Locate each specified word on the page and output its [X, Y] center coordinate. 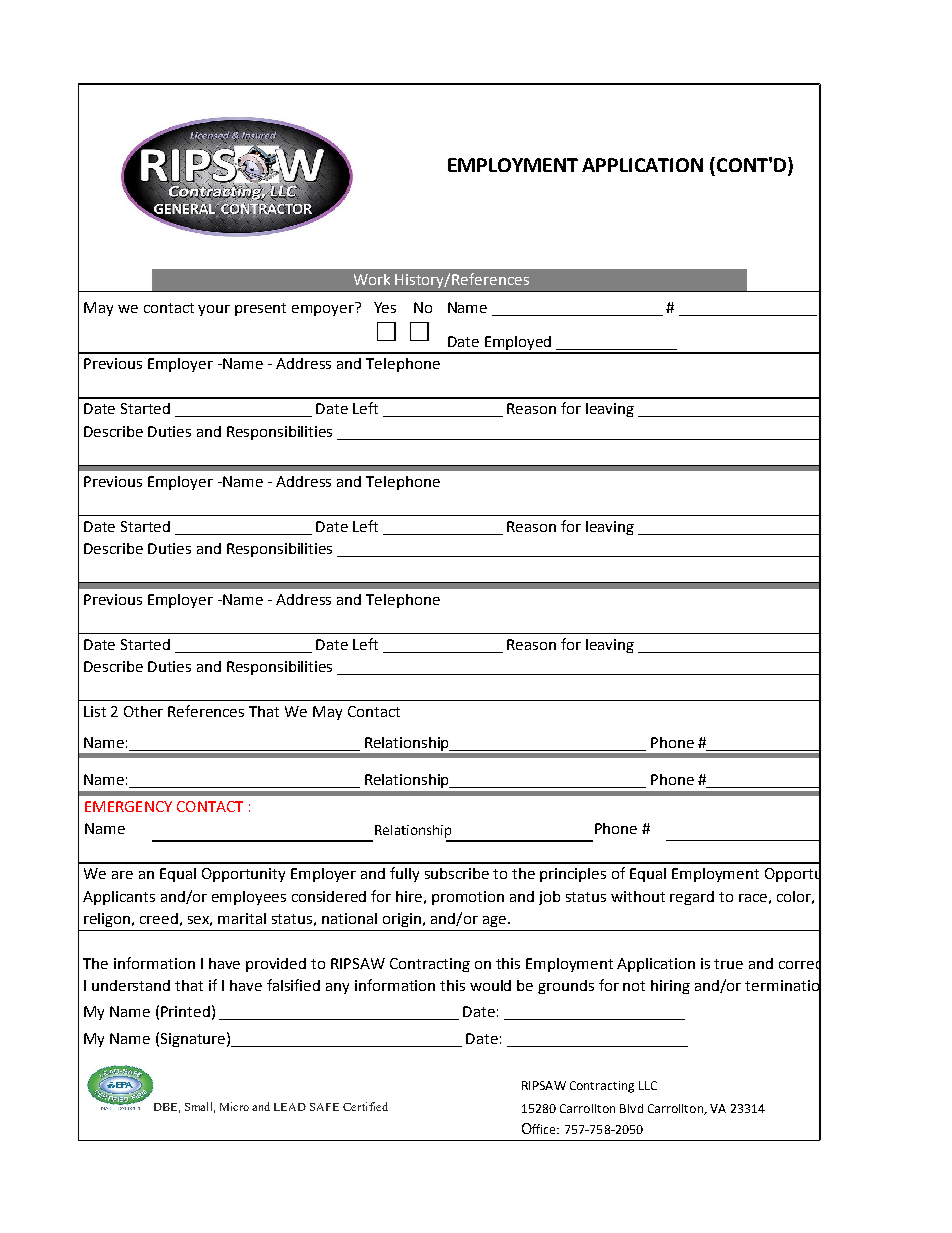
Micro [234, 1106]
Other [143, 711]
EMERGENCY [128, 806]
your [214, 310]
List [95, 711]
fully [404, 874]
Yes [385, 307]
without [638, 896]
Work [372, 279]
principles [573, 875]
